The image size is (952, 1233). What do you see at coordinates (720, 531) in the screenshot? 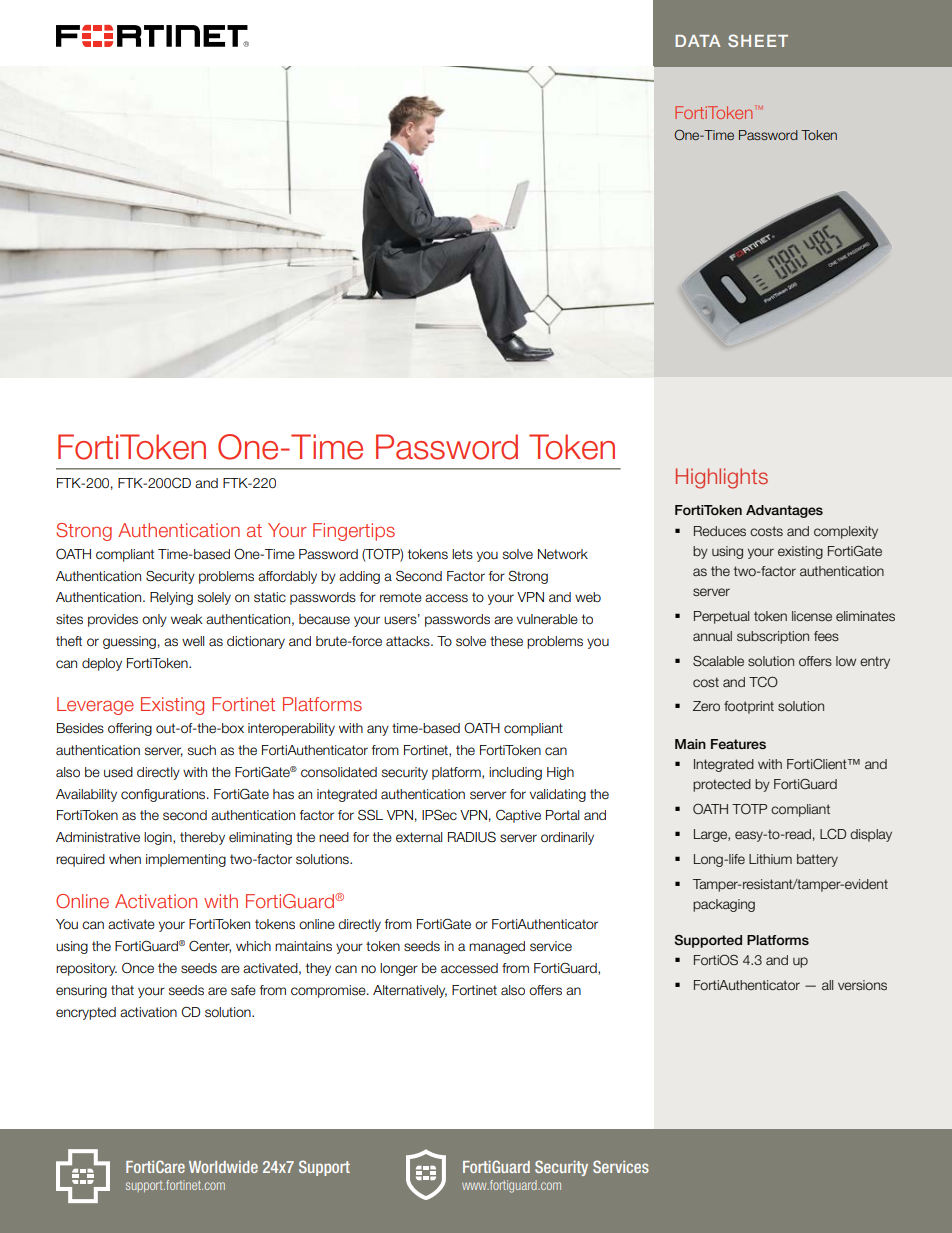
I see `Reduces` at bounding box center [720, 531].
